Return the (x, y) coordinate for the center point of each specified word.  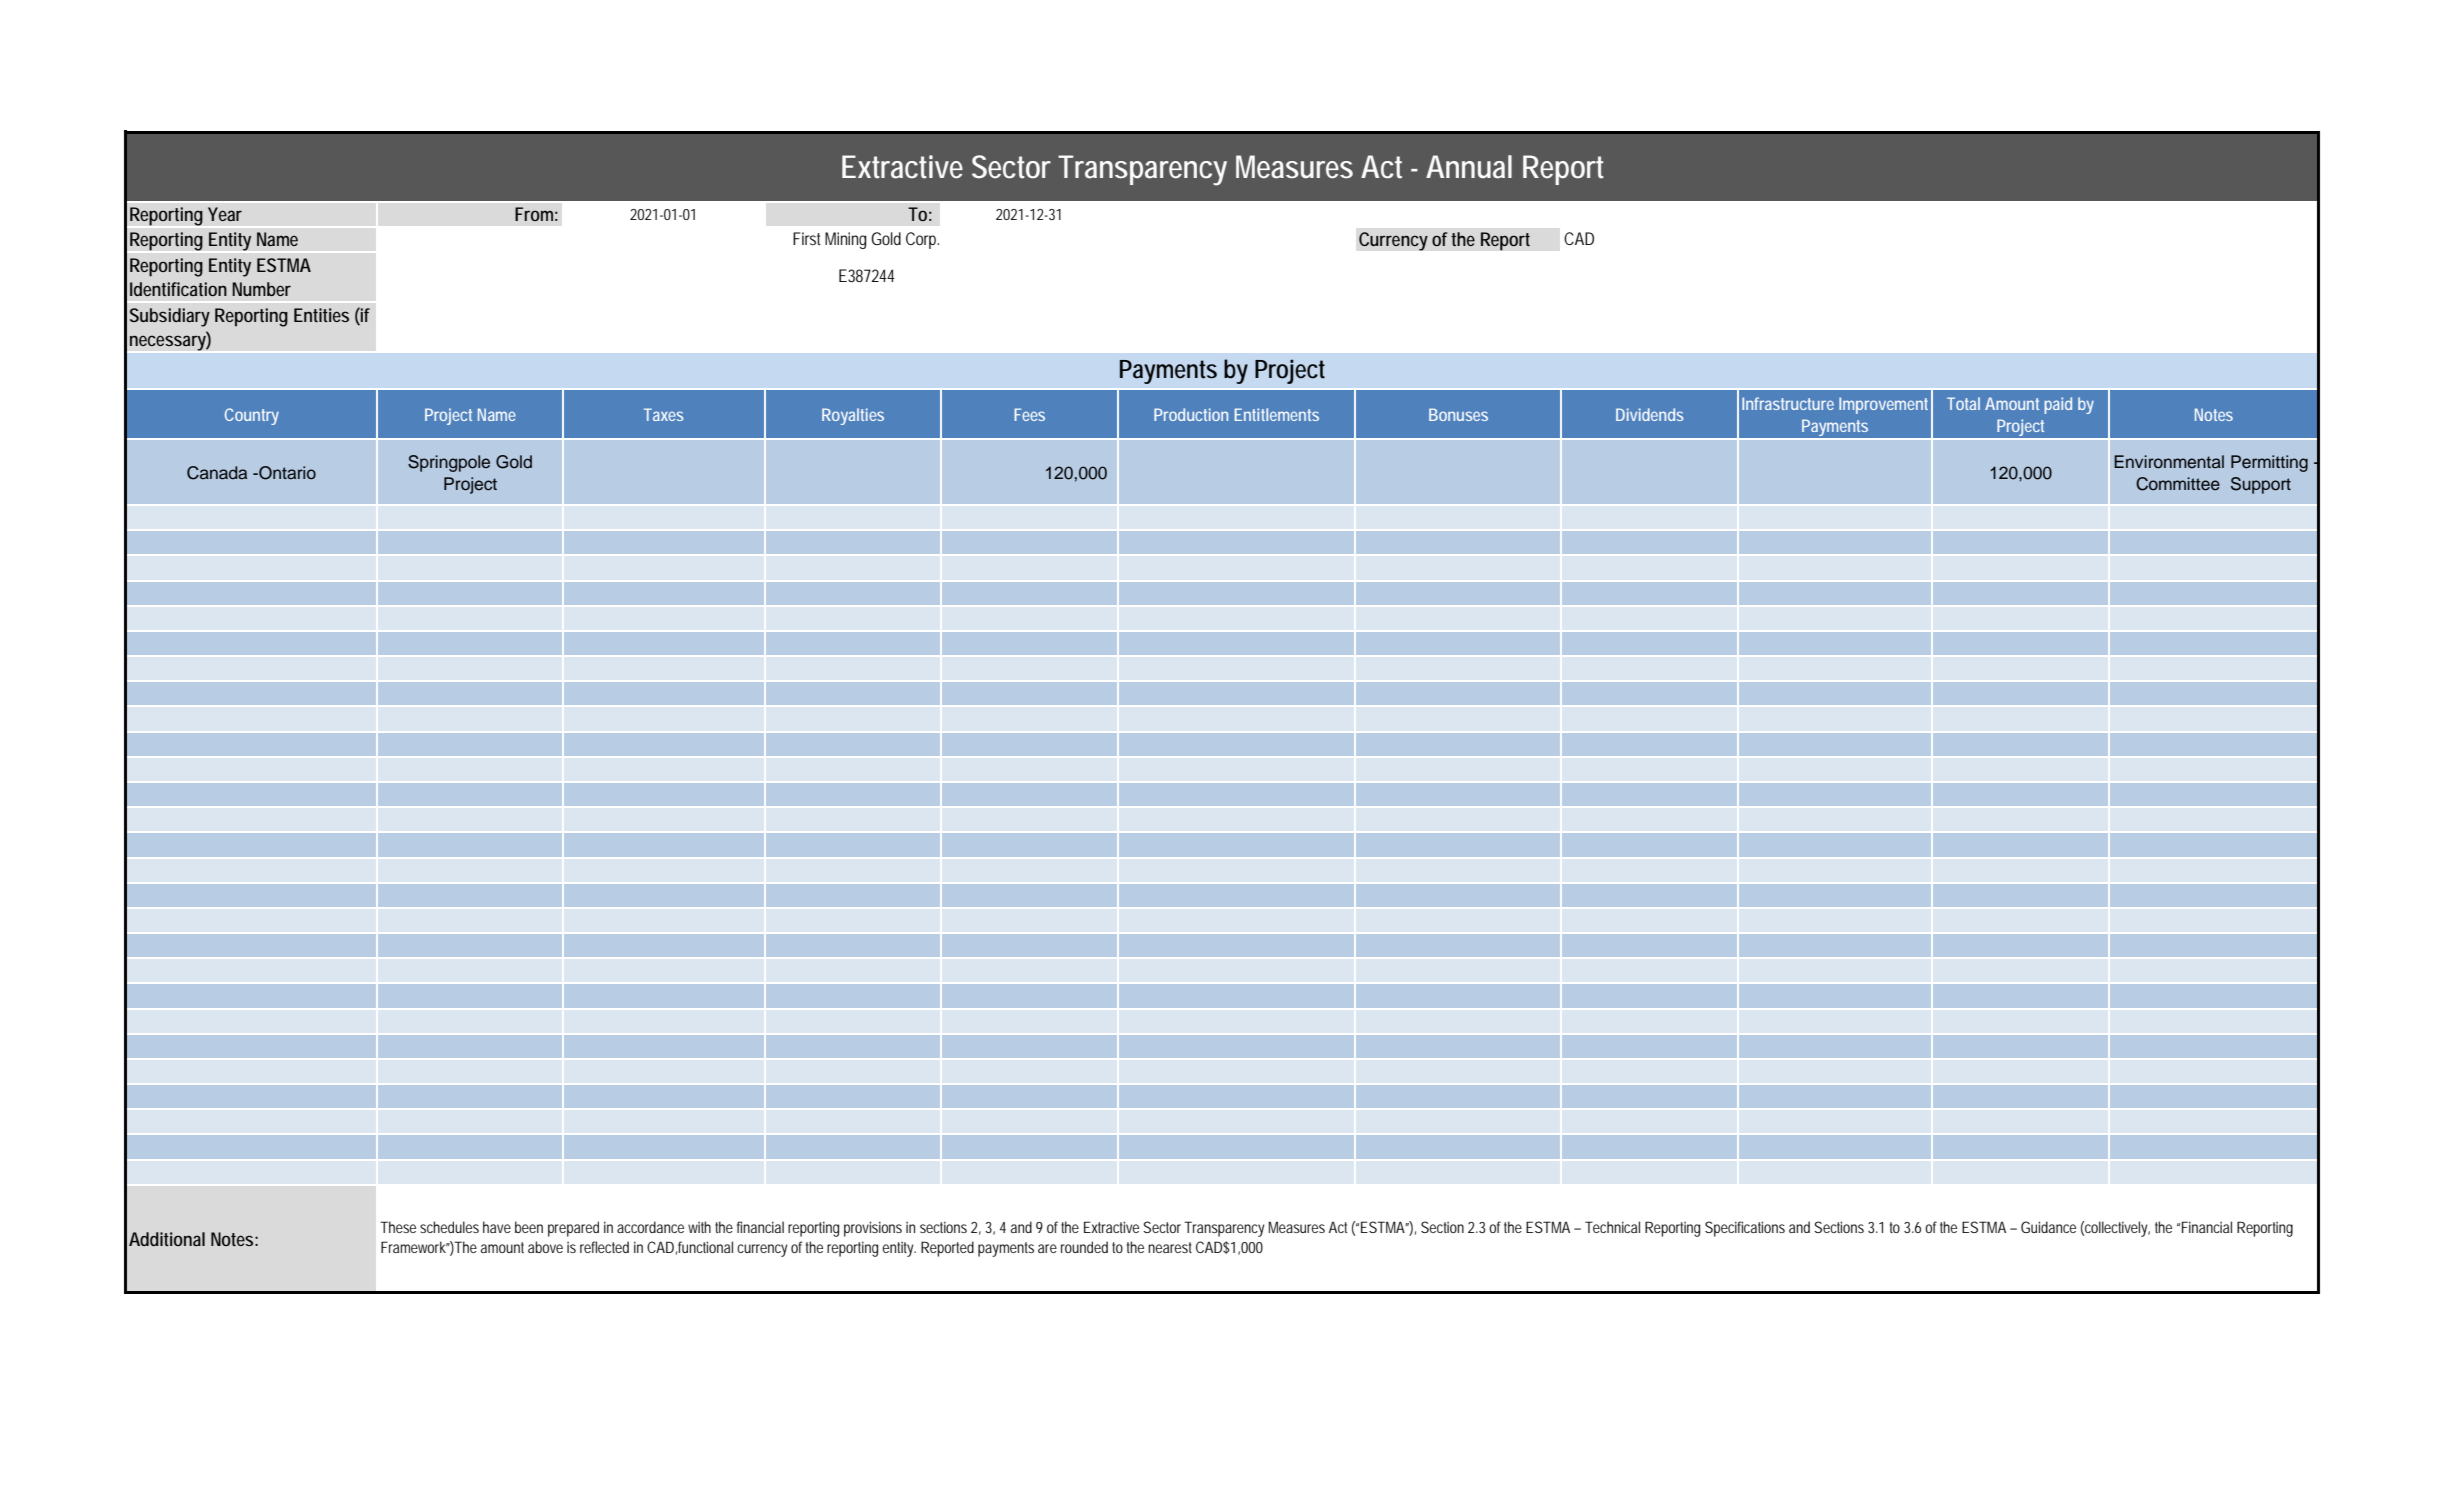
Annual (1469, 167)
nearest (1170, 1247)
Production (1191, 414)
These (398, 1227)
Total (1963, 403)
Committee (2178, 484)
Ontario (286, 473)
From (536, 214)
